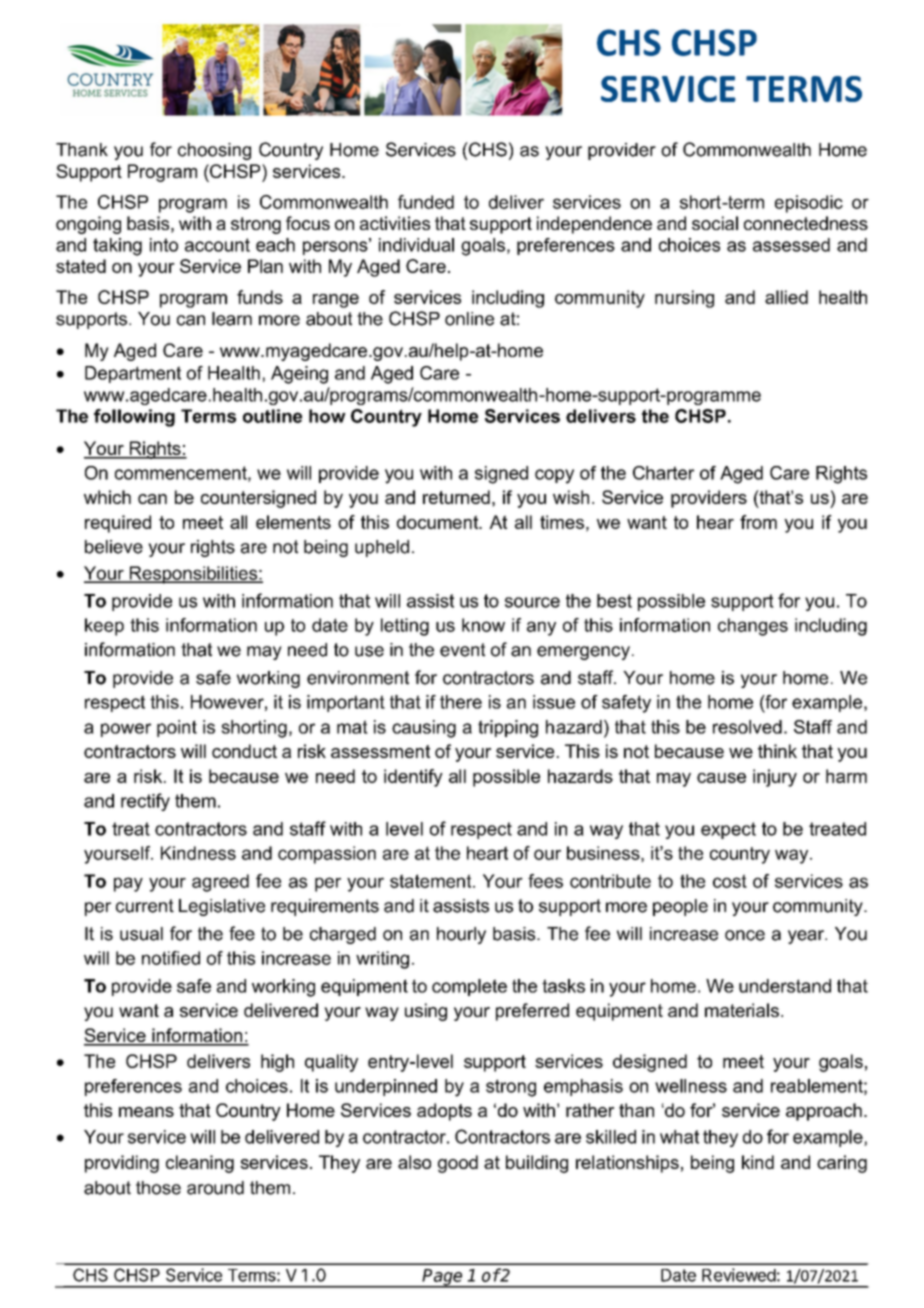 The height and width of the screenshot is (1308, 924). I want to click on funded, so click(426, 202).
